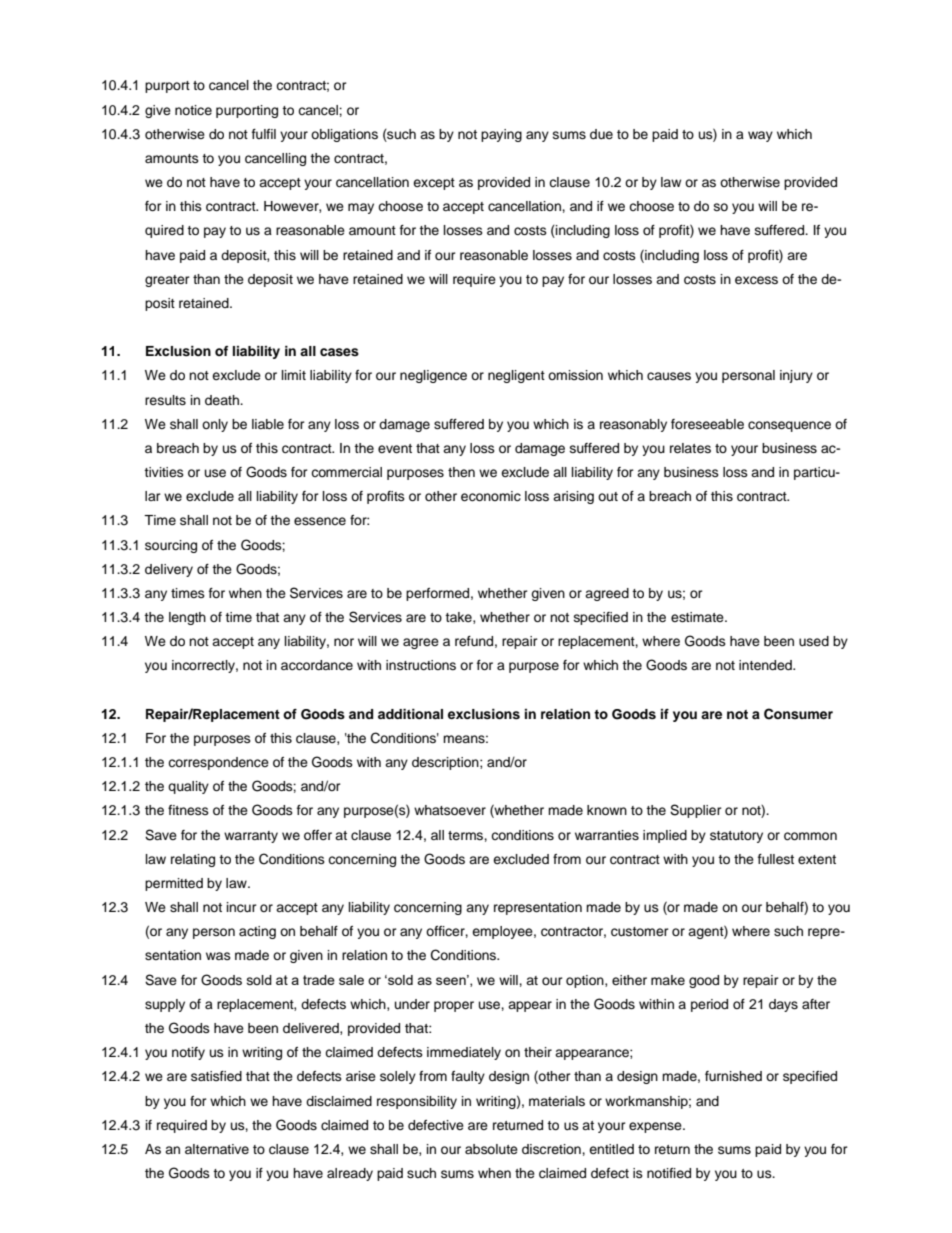 This screenshot has height=1233, width=952. What do you see at coordinates (421, 665) in the screenshot?
I see `instructions` at bounding box center [421, 665].
